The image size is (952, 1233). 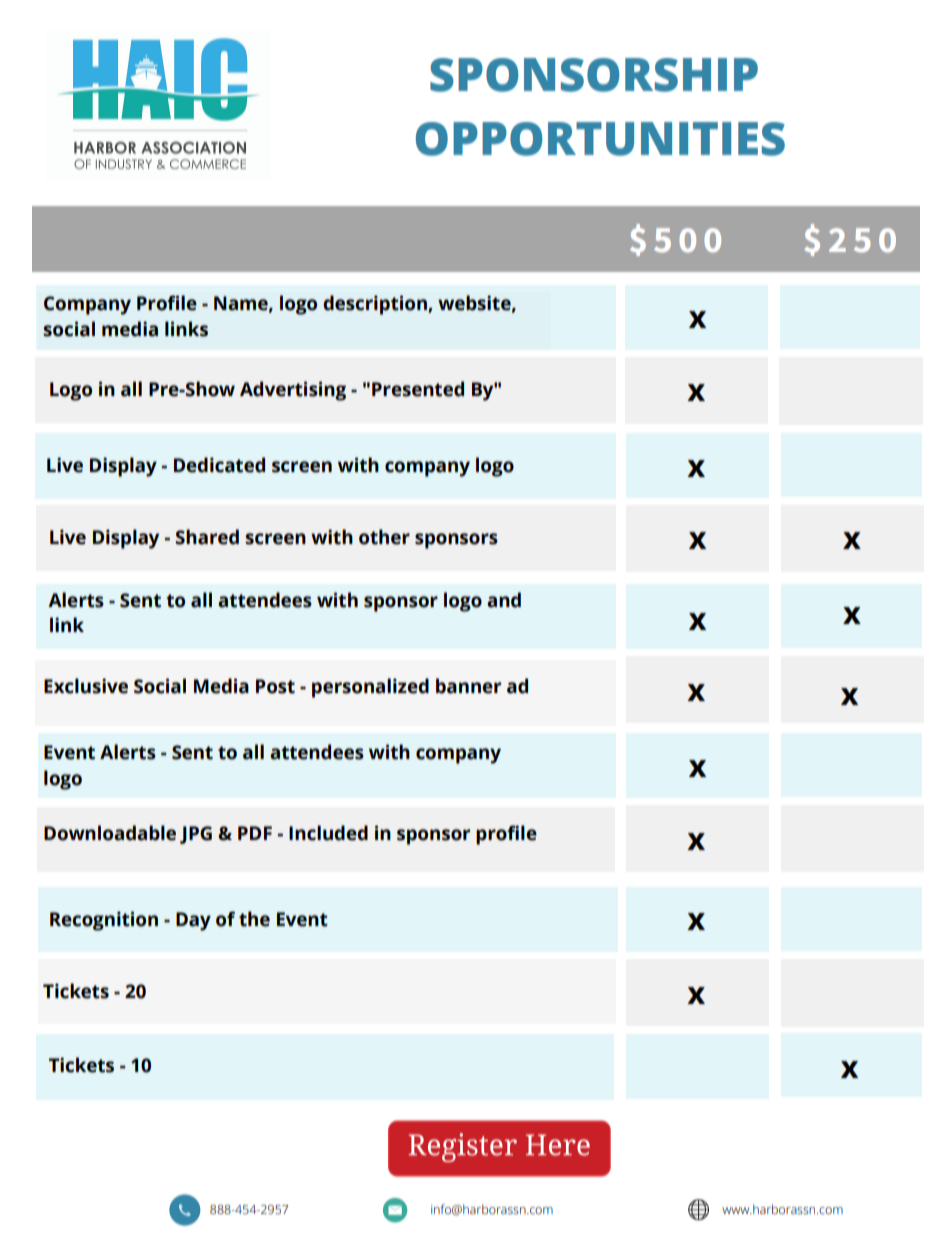 What do you see at coordinates (293, 391) in the screenshot?
I see `Advertising` at bounding box center [293, 391].
